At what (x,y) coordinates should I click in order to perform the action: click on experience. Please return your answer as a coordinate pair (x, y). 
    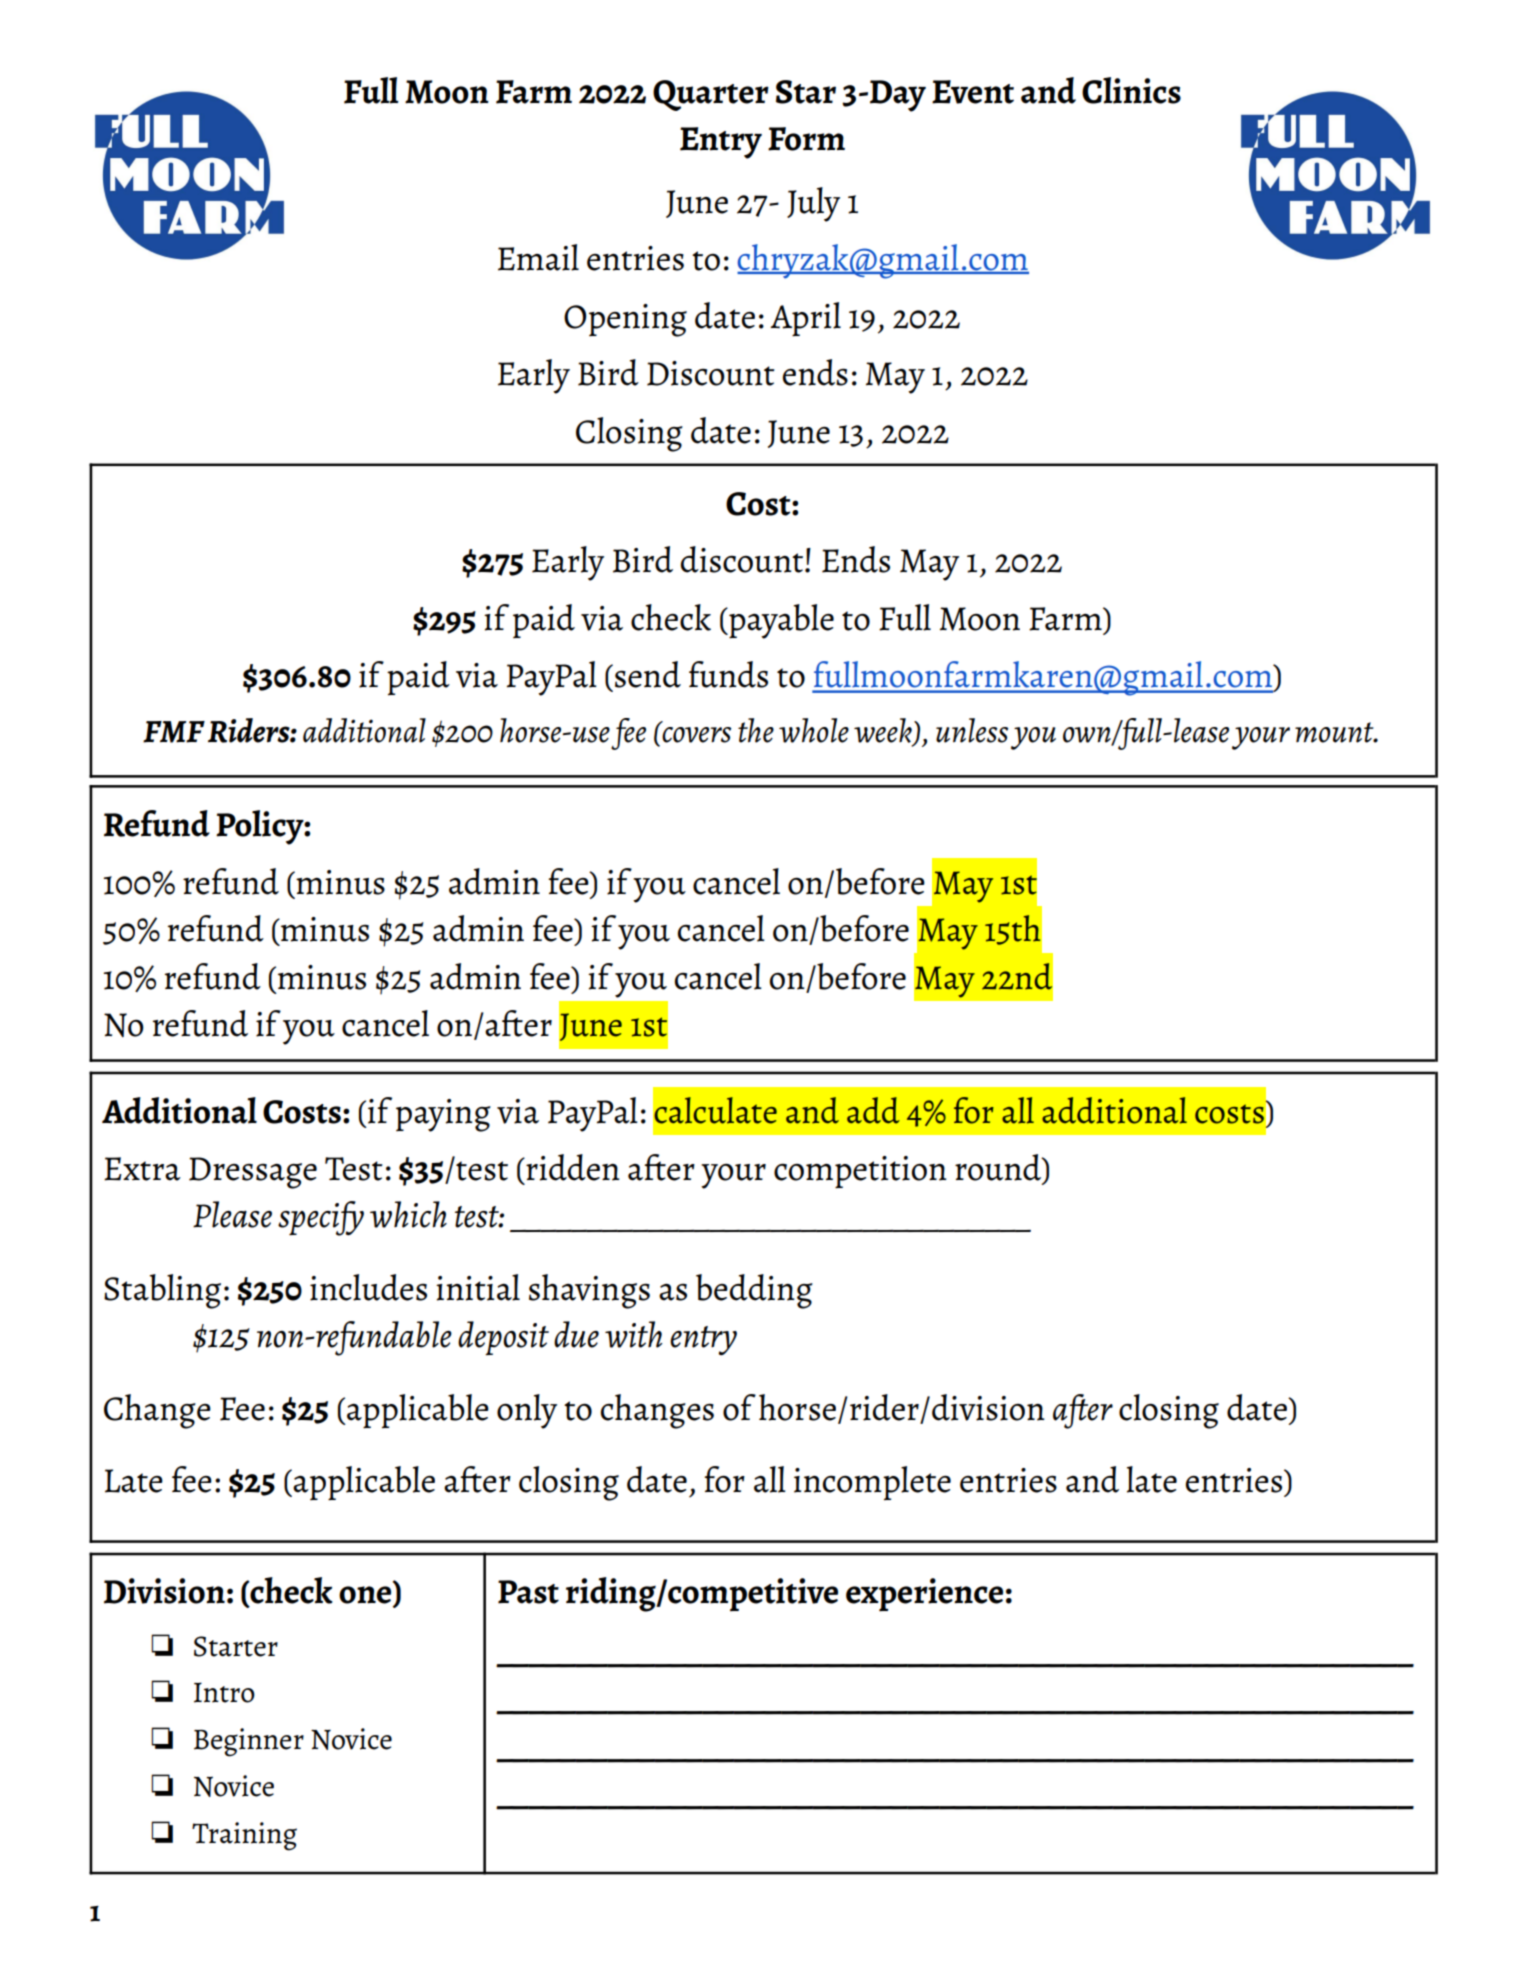
    Looking at the image, I should click on (924, 1594).
